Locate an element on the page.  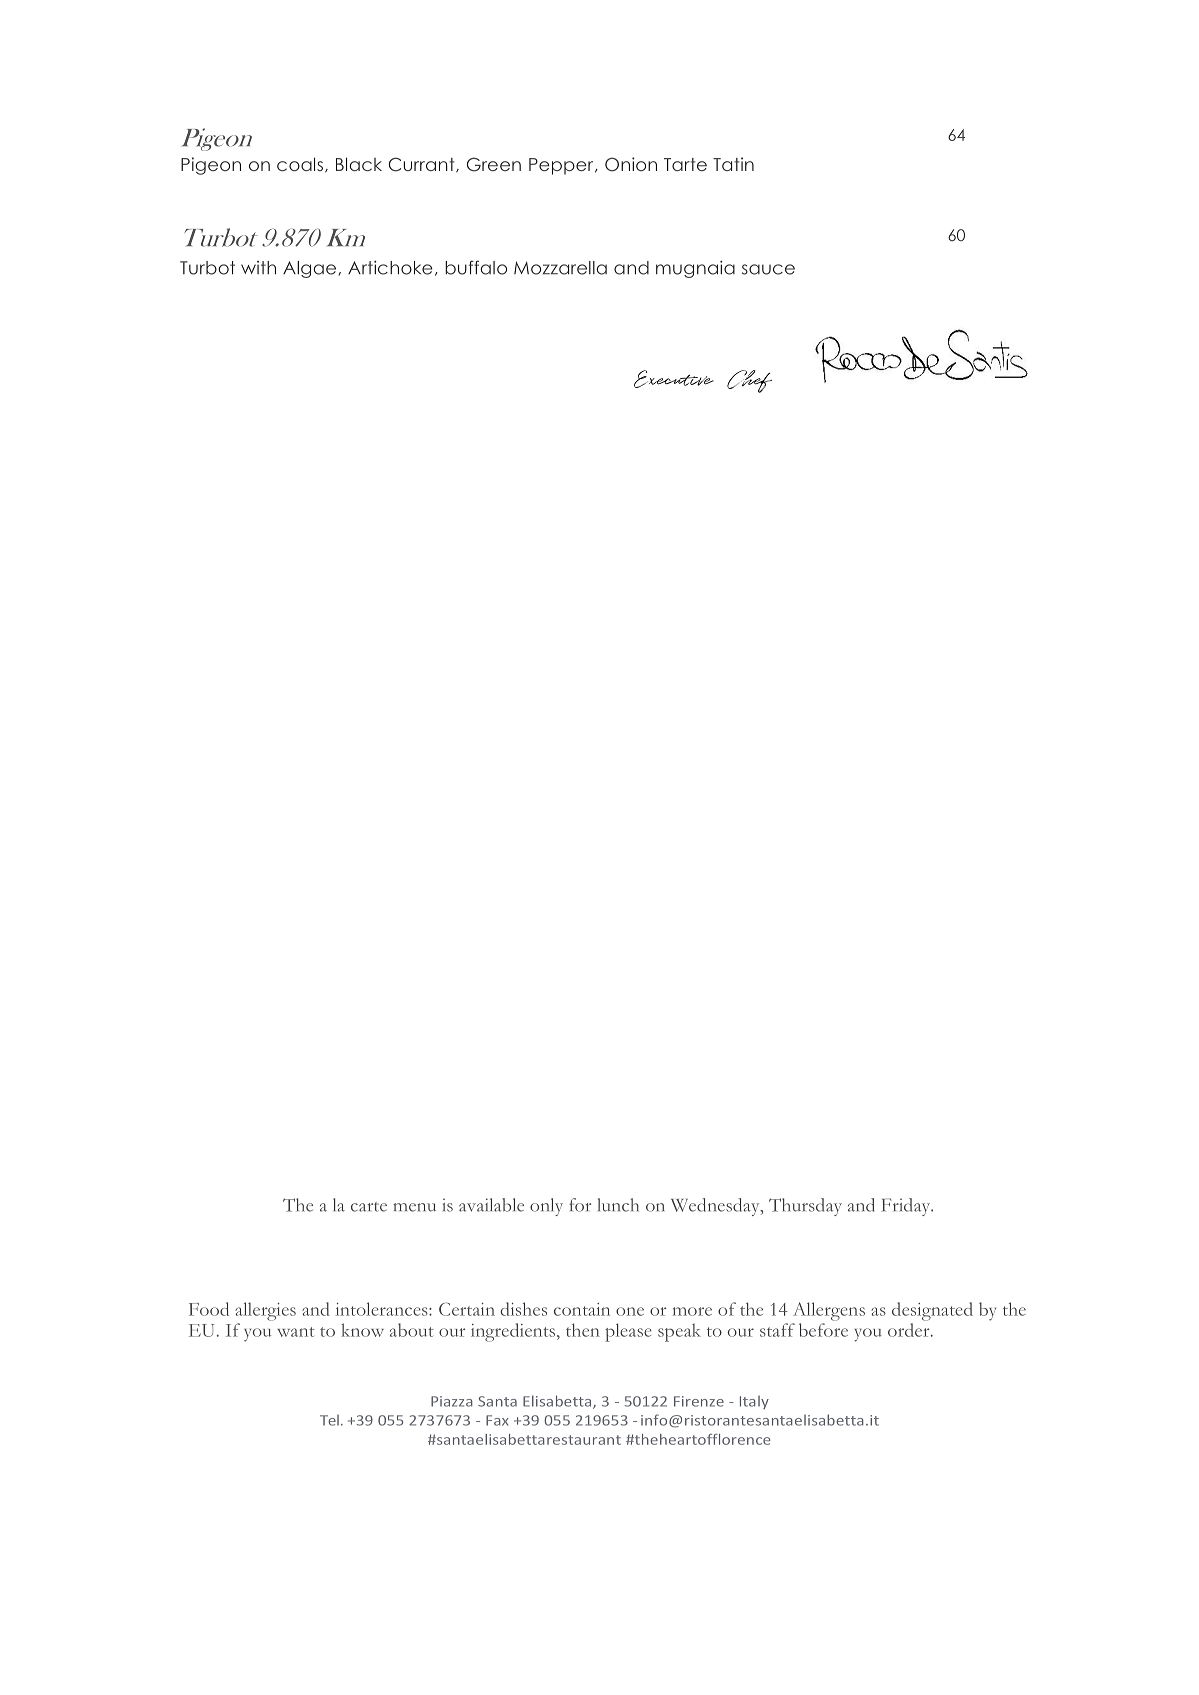
Algae is located at coordinates (311, 269).
